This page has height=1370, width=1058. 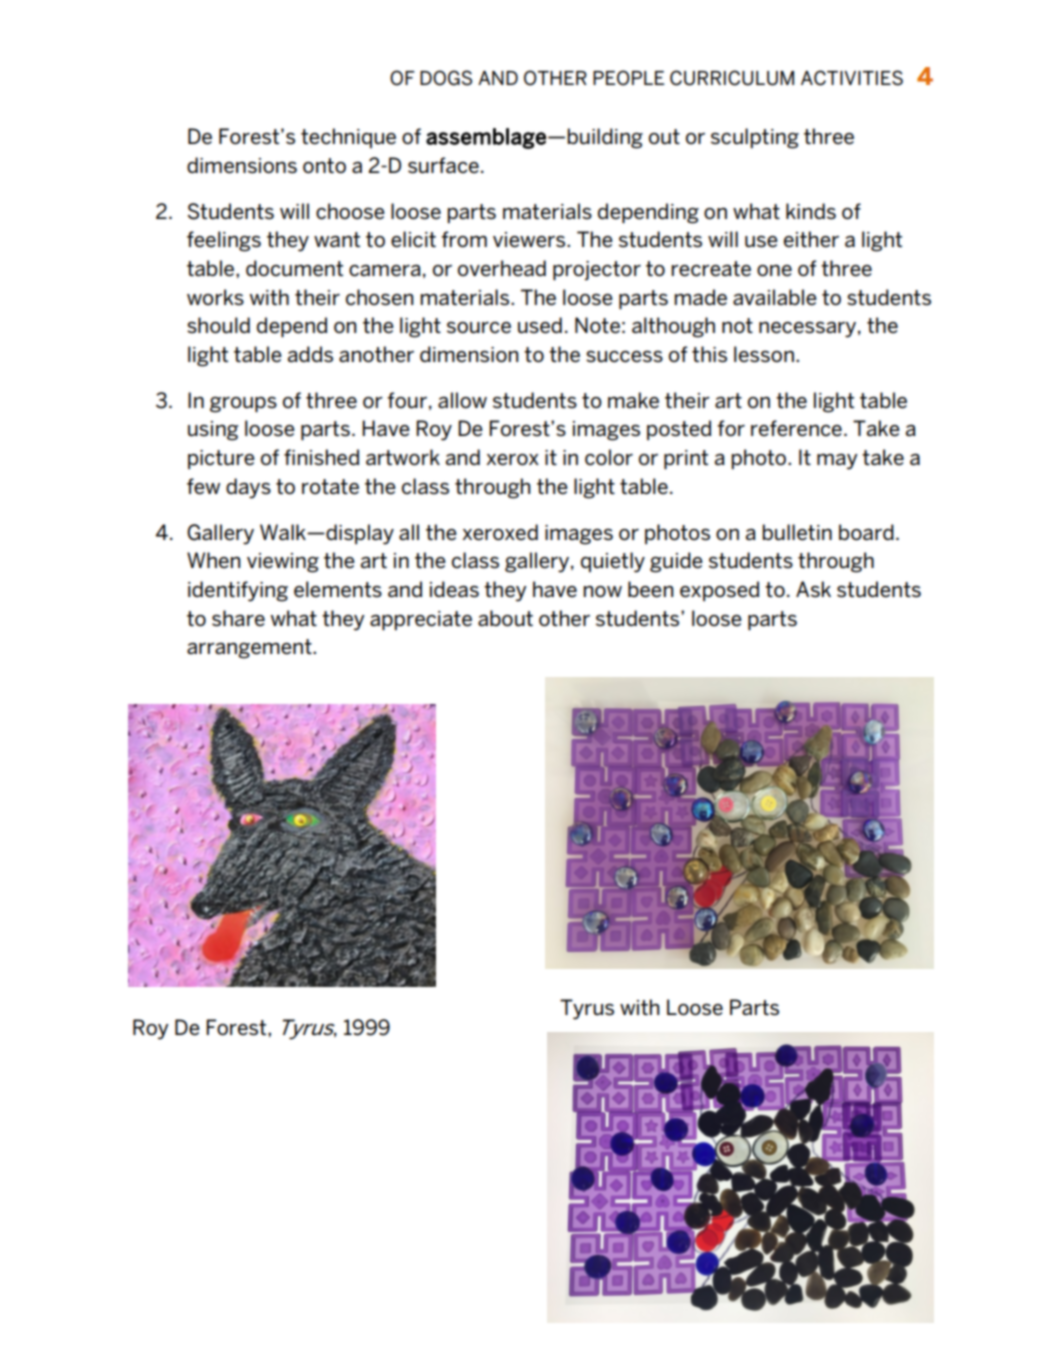 What do you see at coordinates (732, 78) in the page?
I see `CURRICULUM` at bounding box center [732, 78].
